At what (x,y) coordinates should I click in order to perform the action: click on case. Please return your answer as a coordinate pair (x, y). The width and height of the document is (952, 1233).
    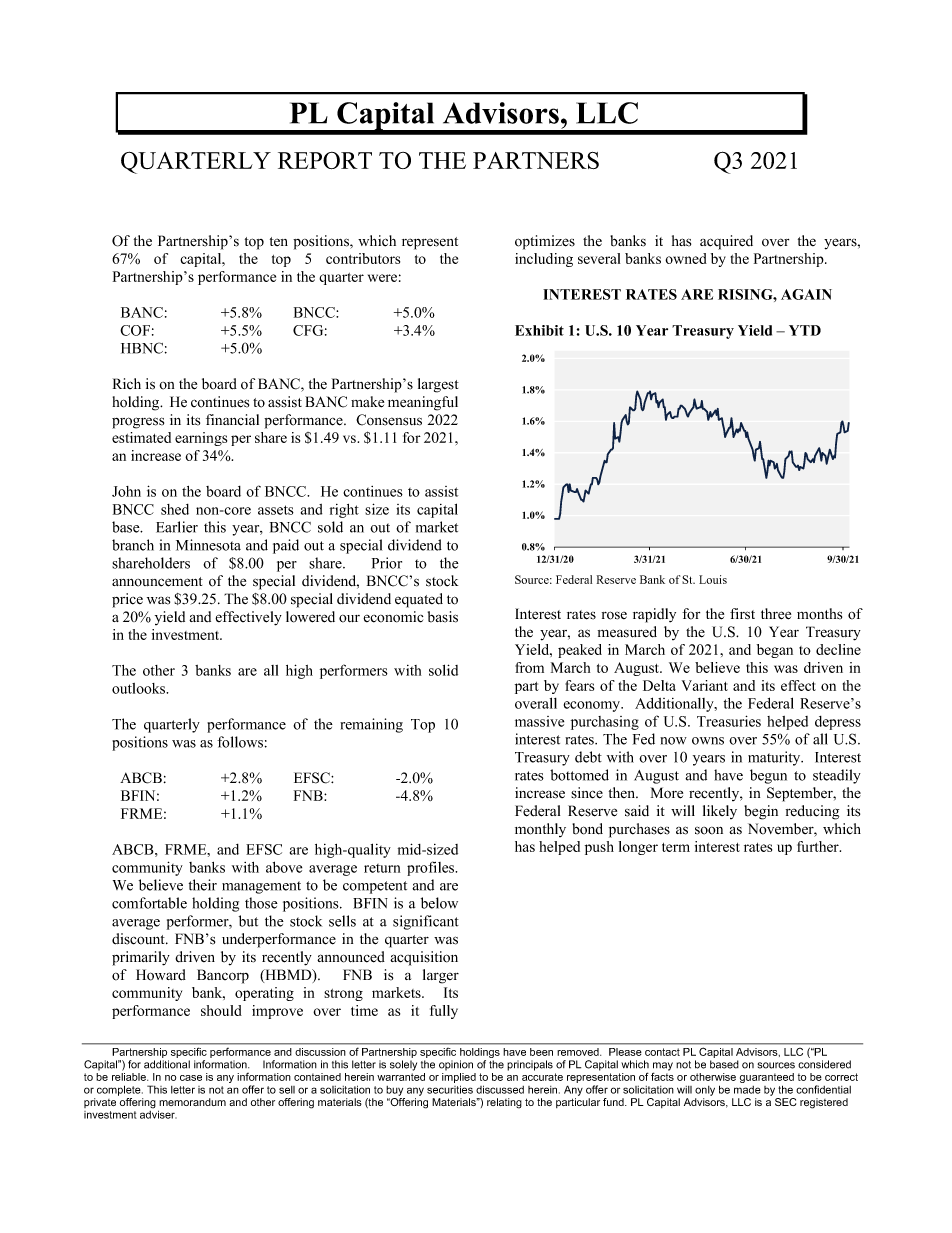
    Looking at the image, I should click on (191, 1078).
